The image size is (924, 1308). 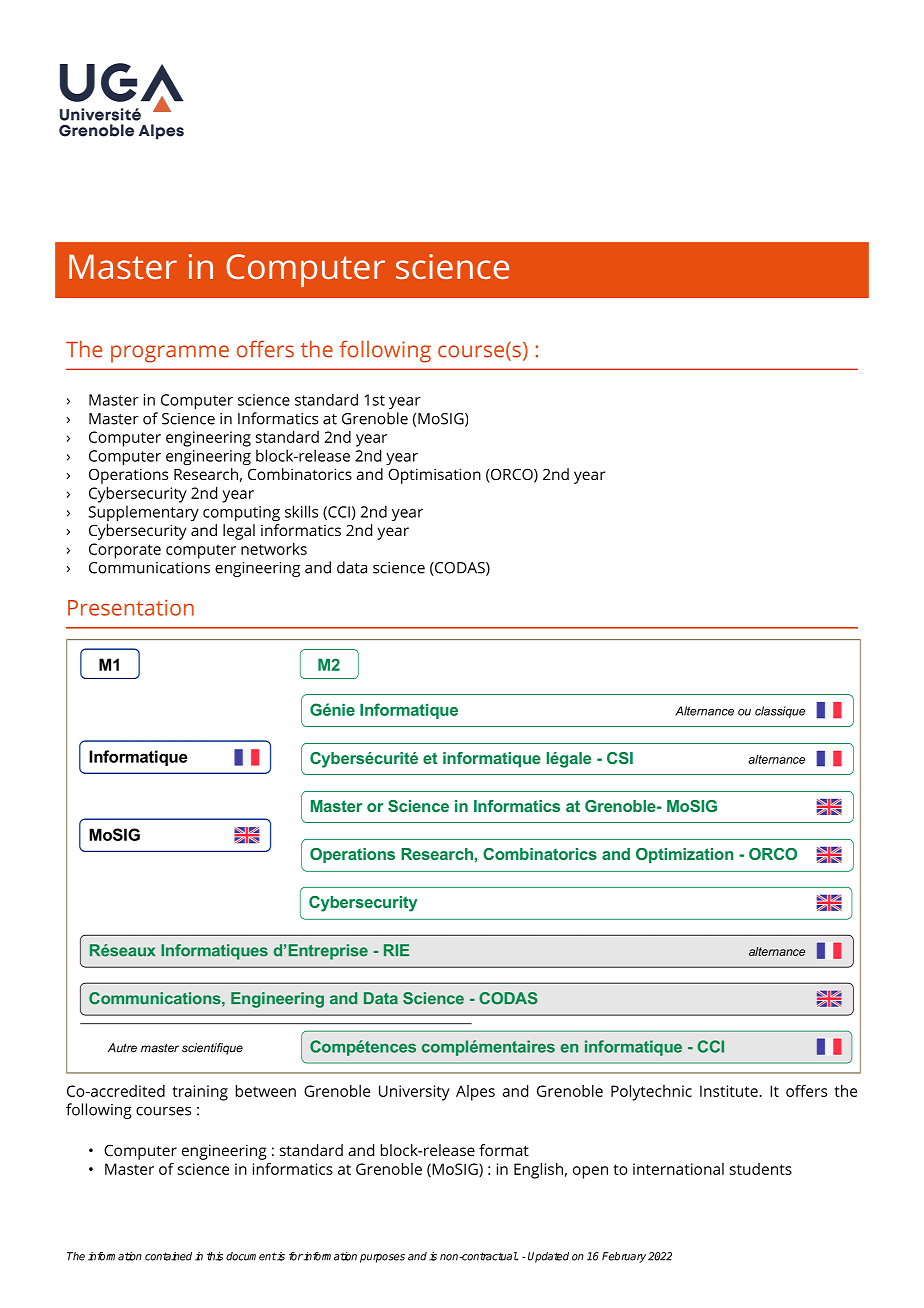 I want to click on Communications, so click(x=149, y=568).
